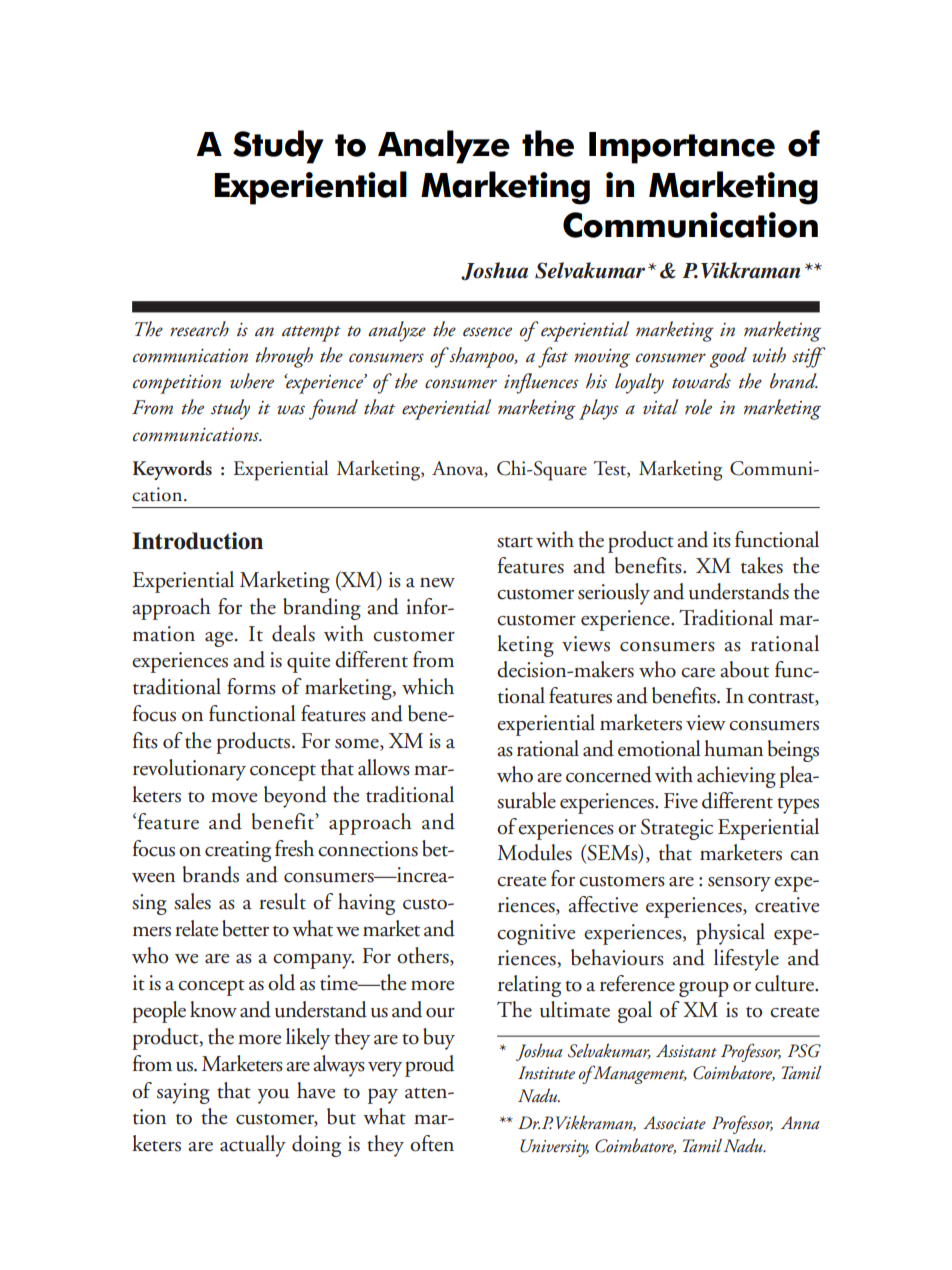 The width and height of the document is (952, 1270). What do you see at coordinates (293, 633) in the document?
I see `deals` at bounding box center [293, 633].
